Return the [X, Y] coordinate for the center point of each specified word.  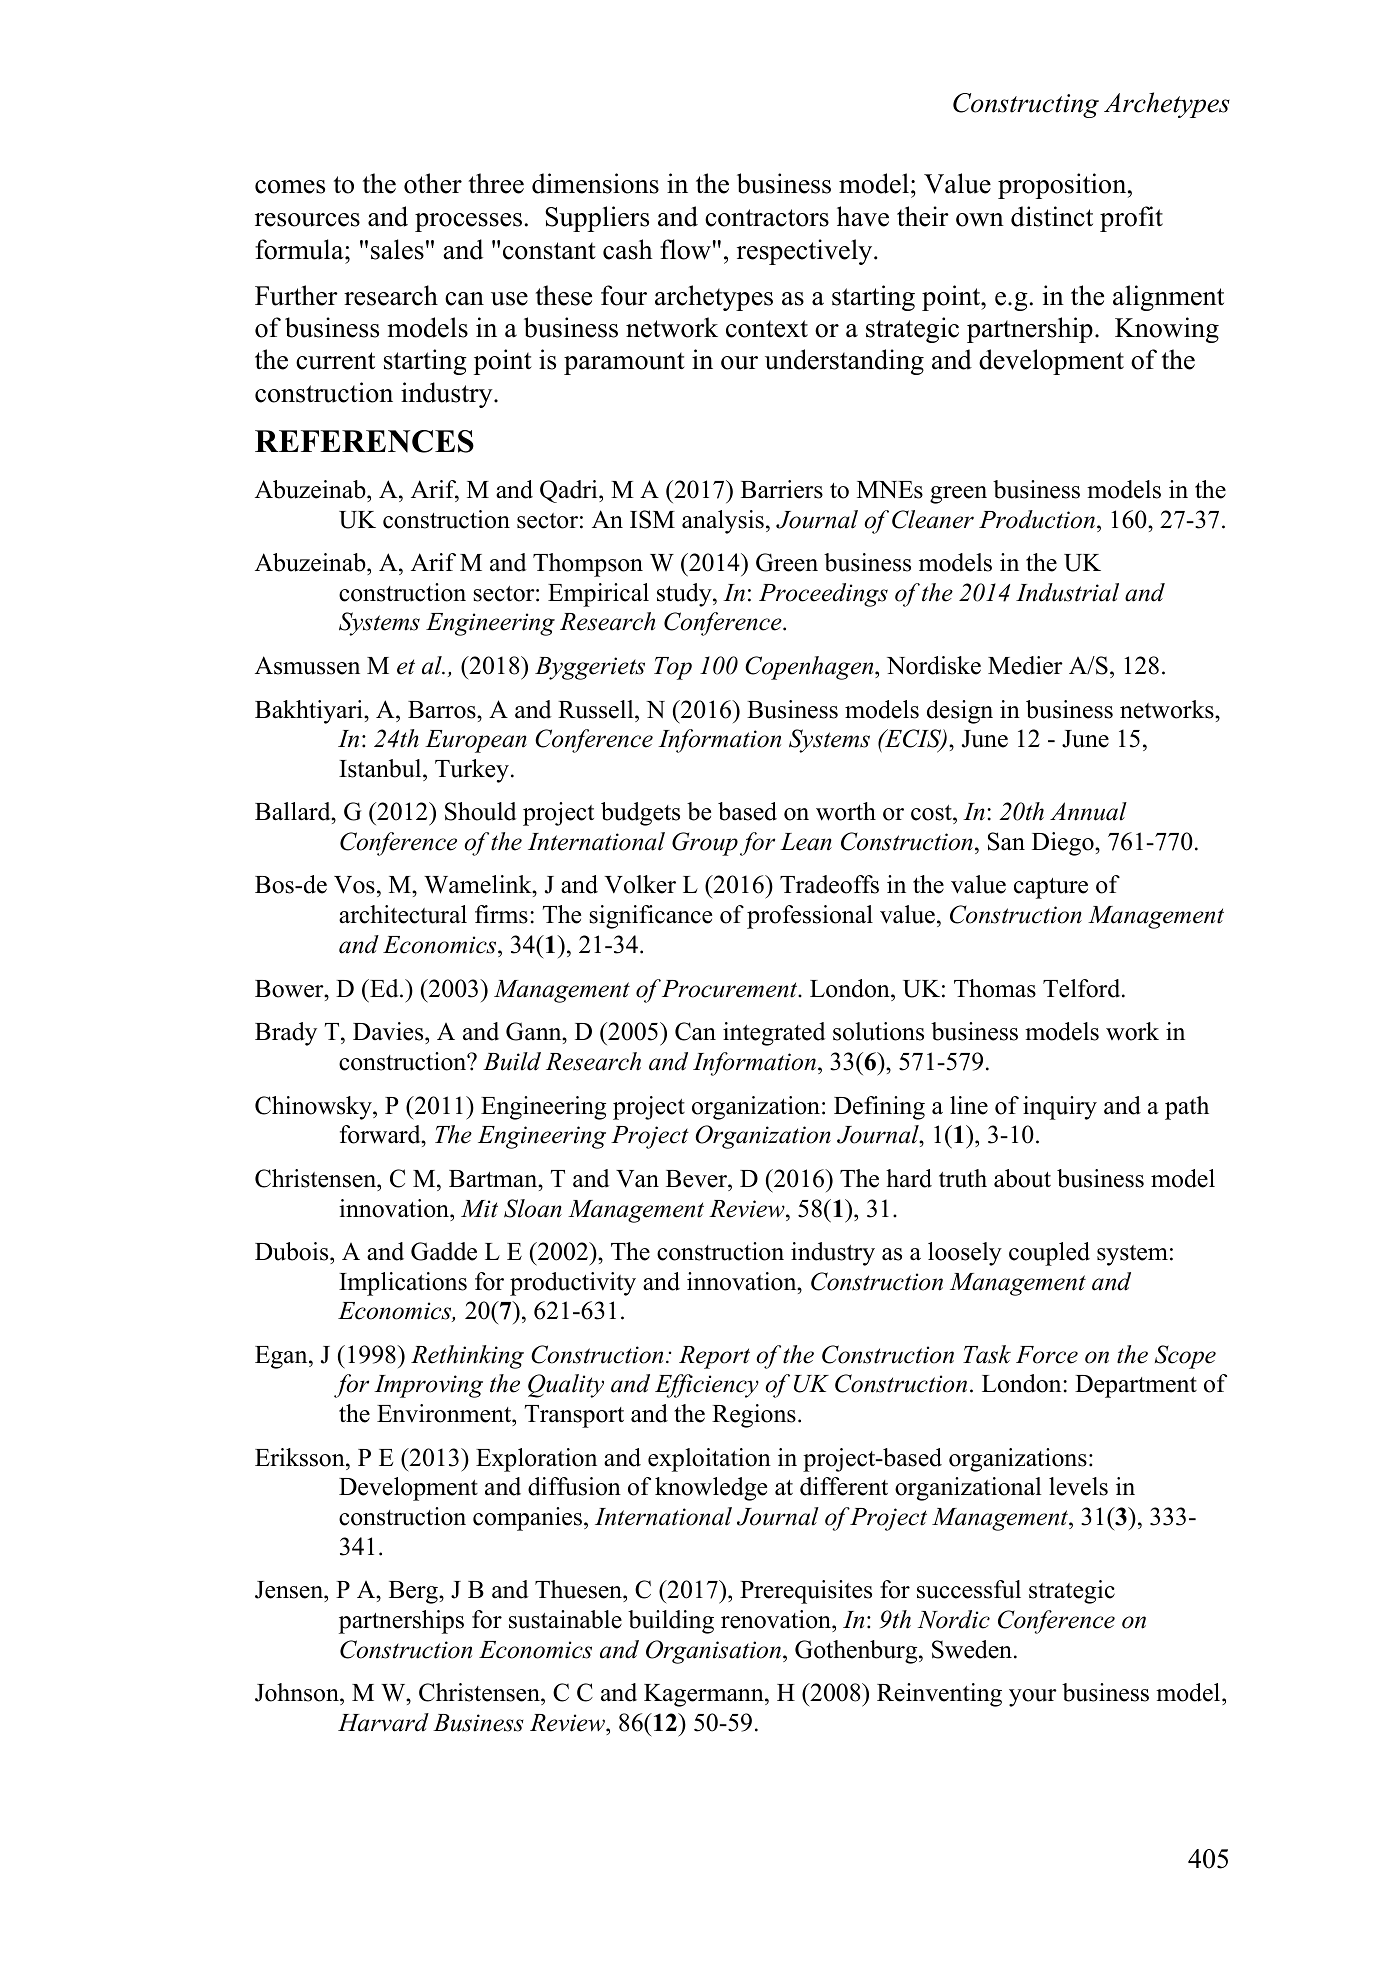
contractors [767, 218]
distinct [1052, 216]
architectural [403, 914]
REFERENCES [364, 441]
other [433, 183]
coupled [1049, 1254]
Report [714, 1357]
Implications [403, 1284]
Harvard [383, 1722]
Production [1037, 519]
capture [1051, 888]
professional [810, 917]
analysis [723, 522]
